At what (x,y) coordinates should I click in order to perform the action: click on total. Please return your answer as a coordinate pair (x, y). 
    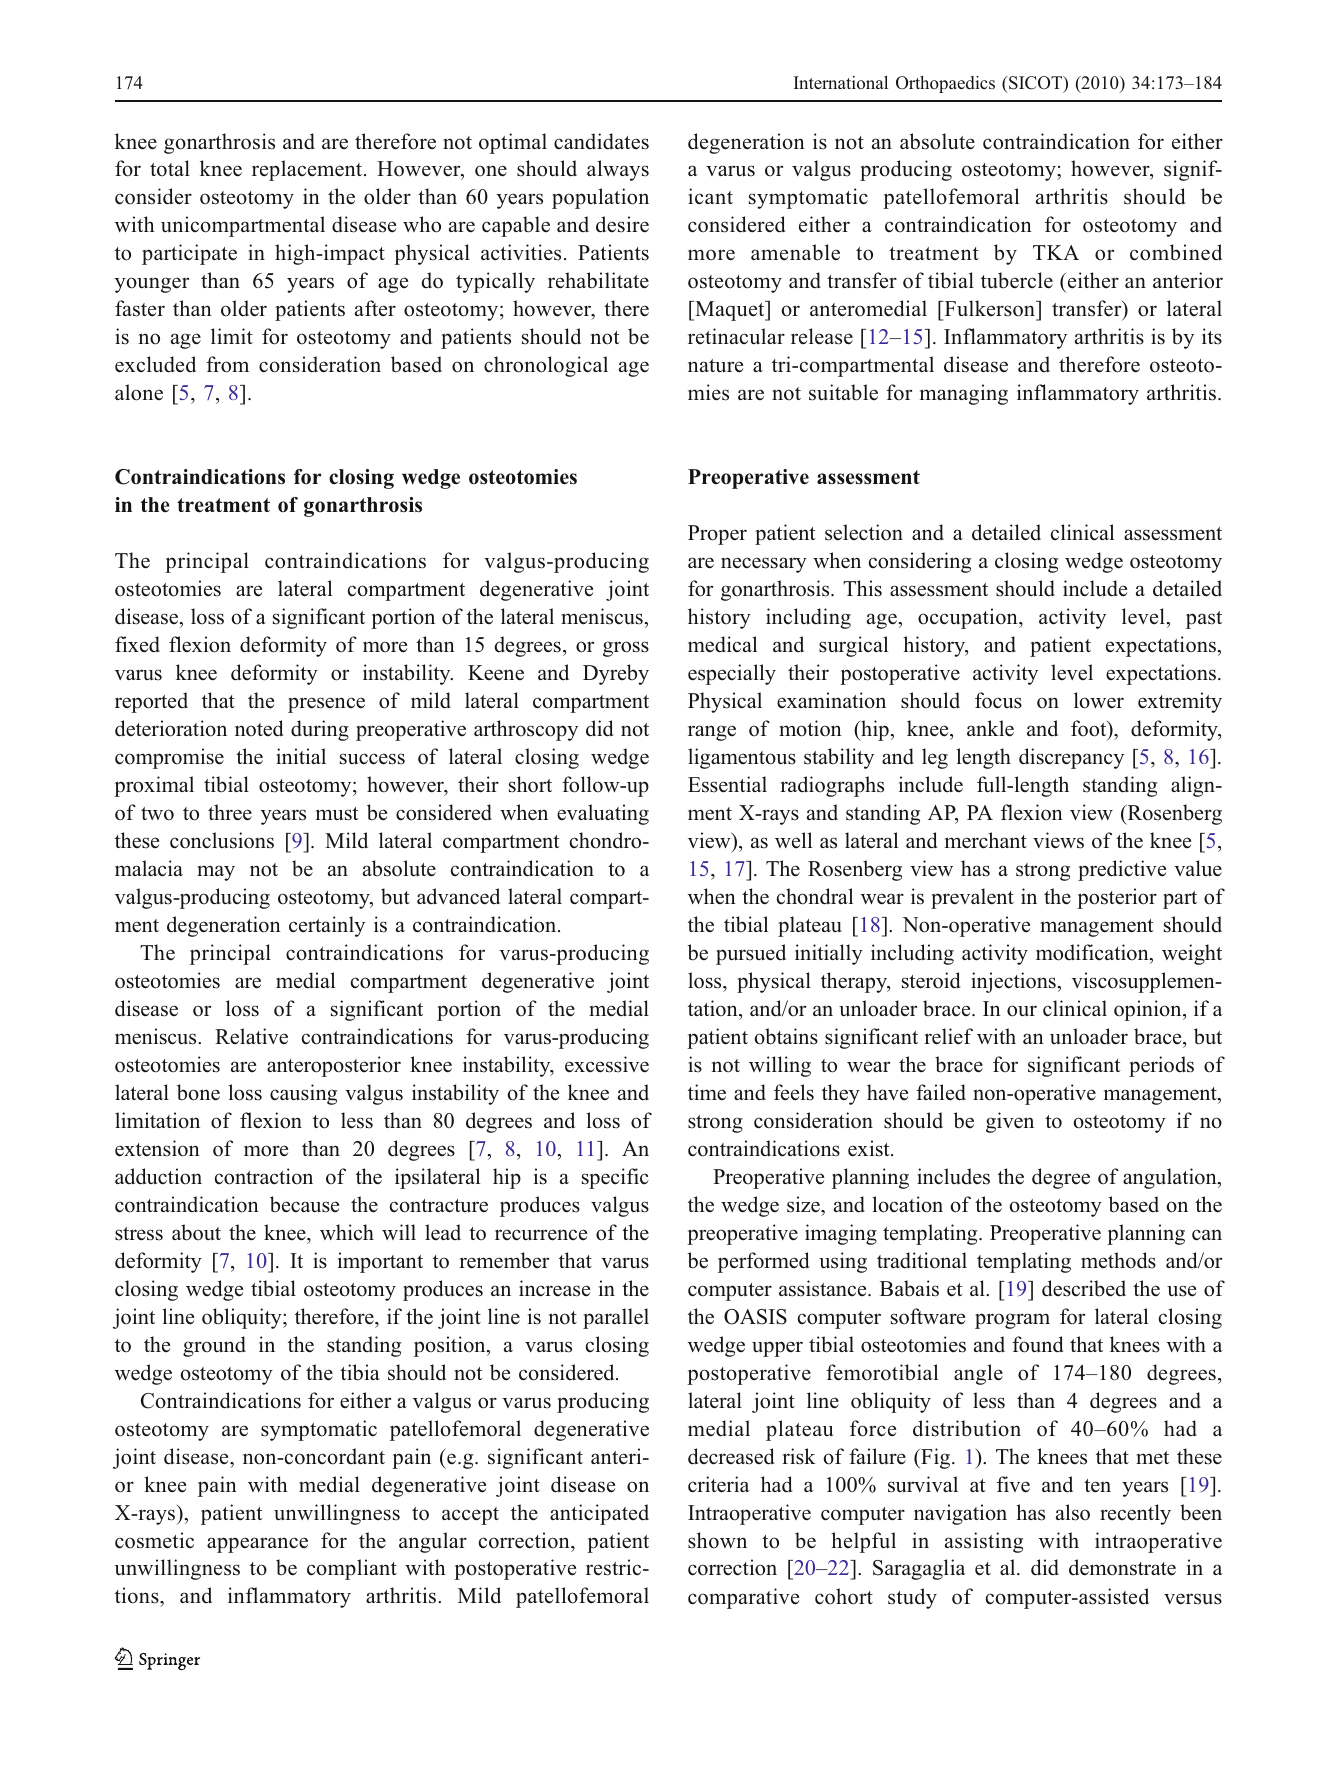
    Looking at the image, I should click on (170, 168).
